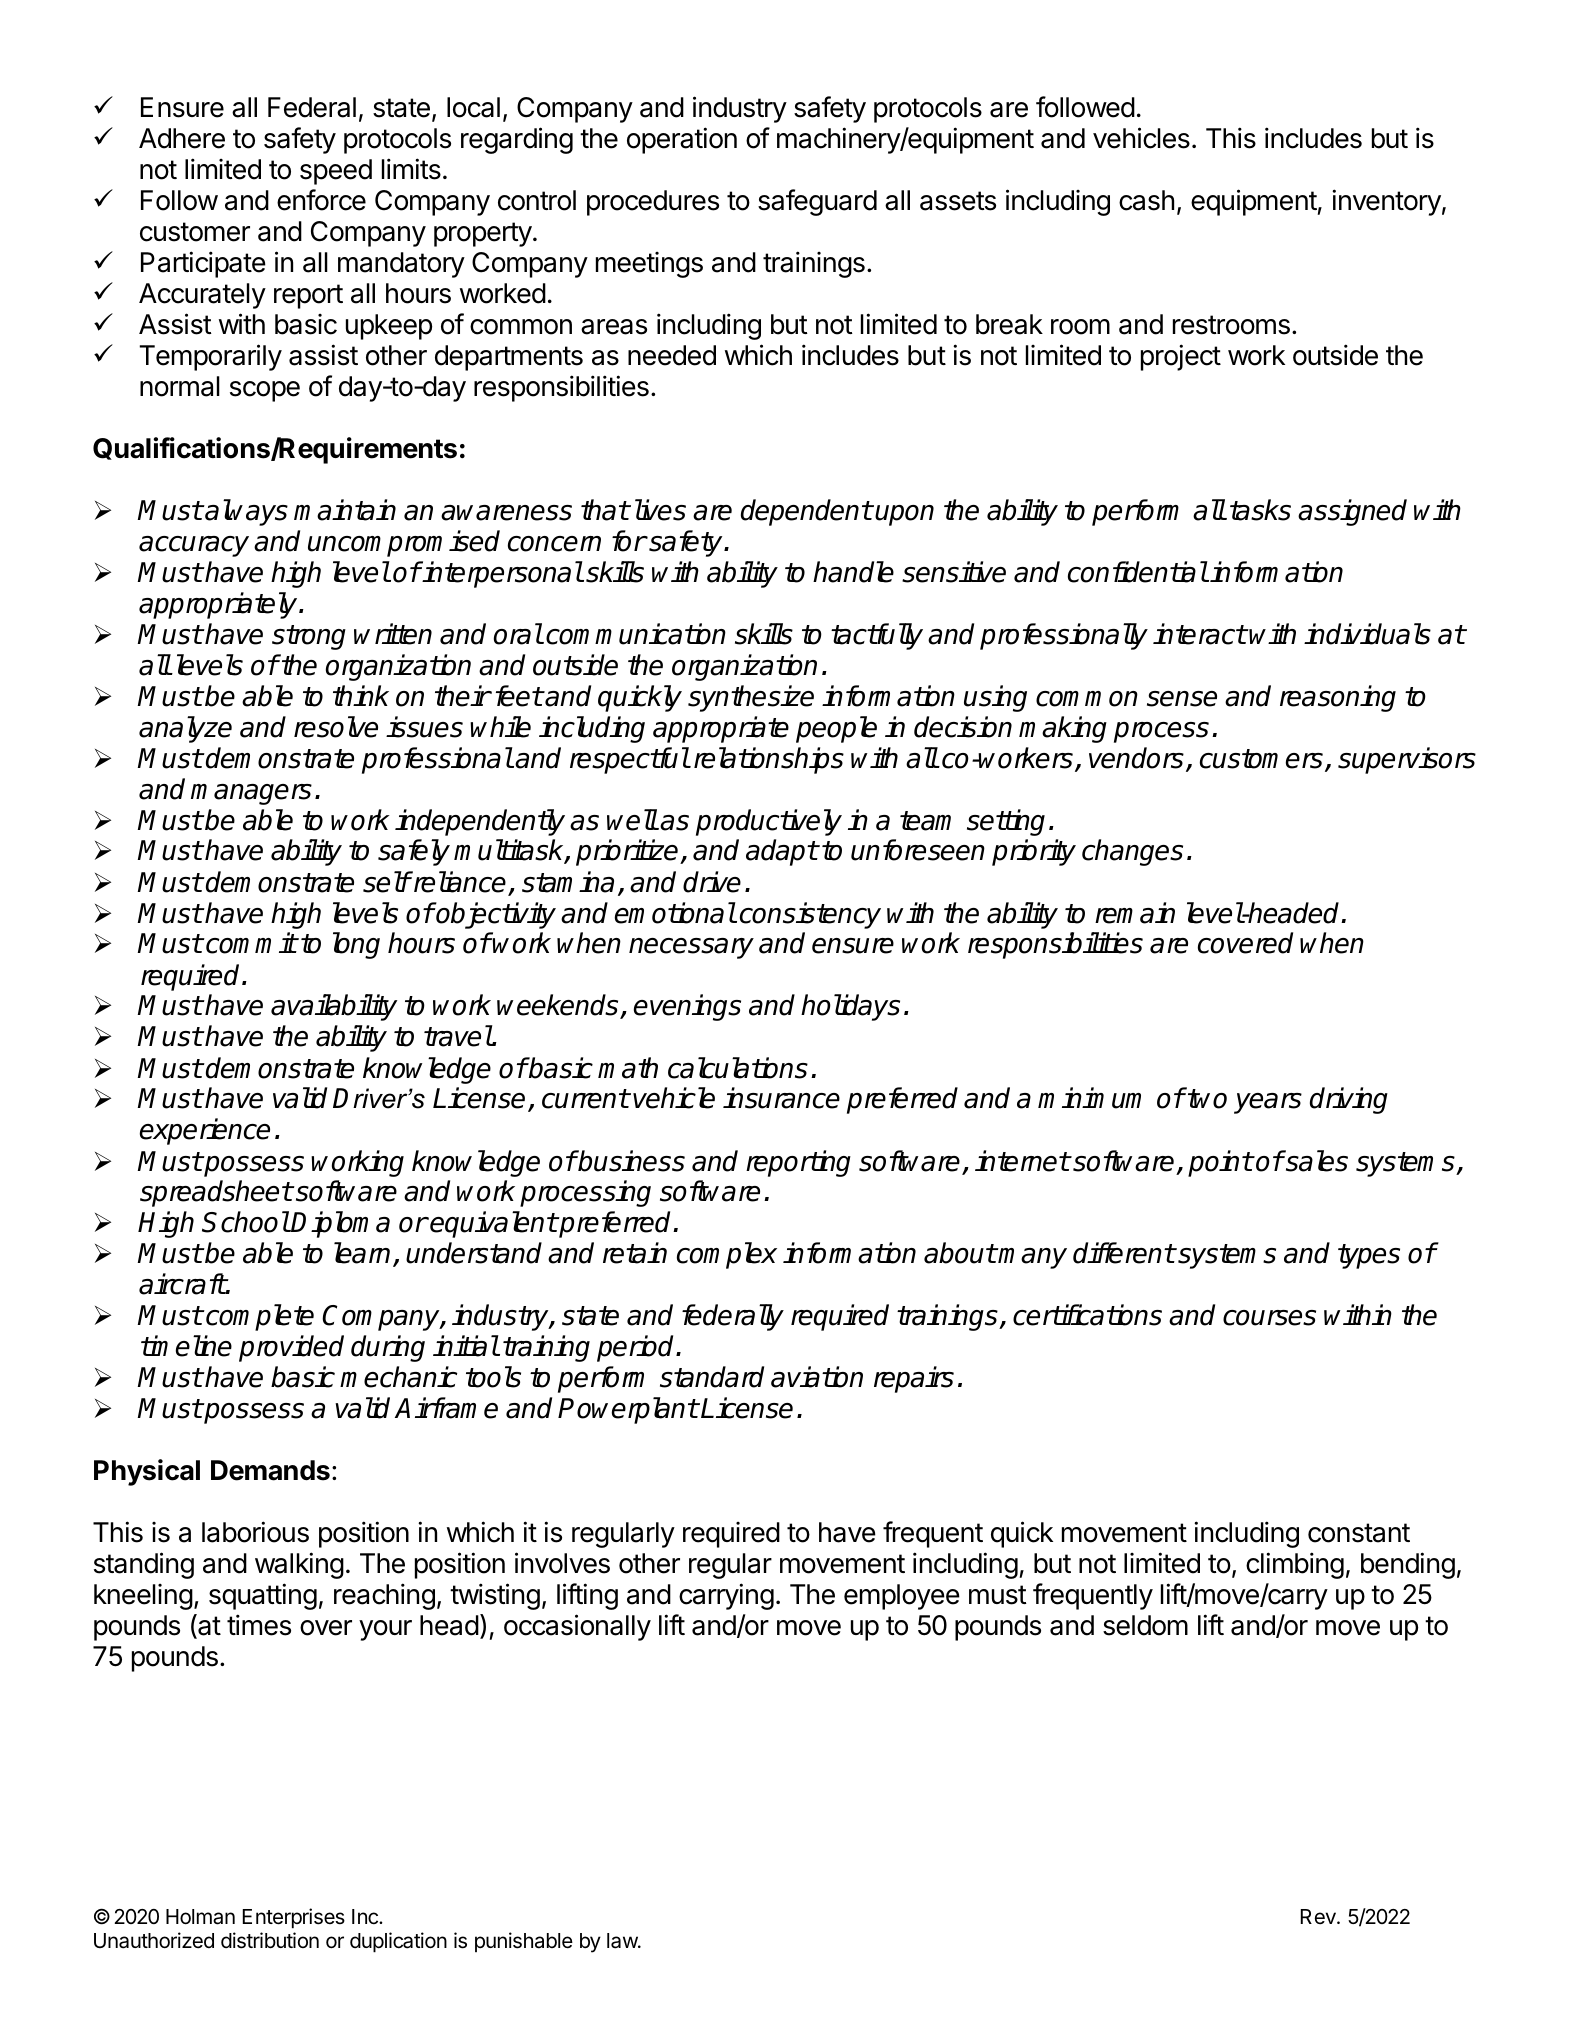 This page has width=1570, height=2032. What do you see at coordinates (817, 202) in the page?
I see `safeguard` at bounding box center [817, 202].
